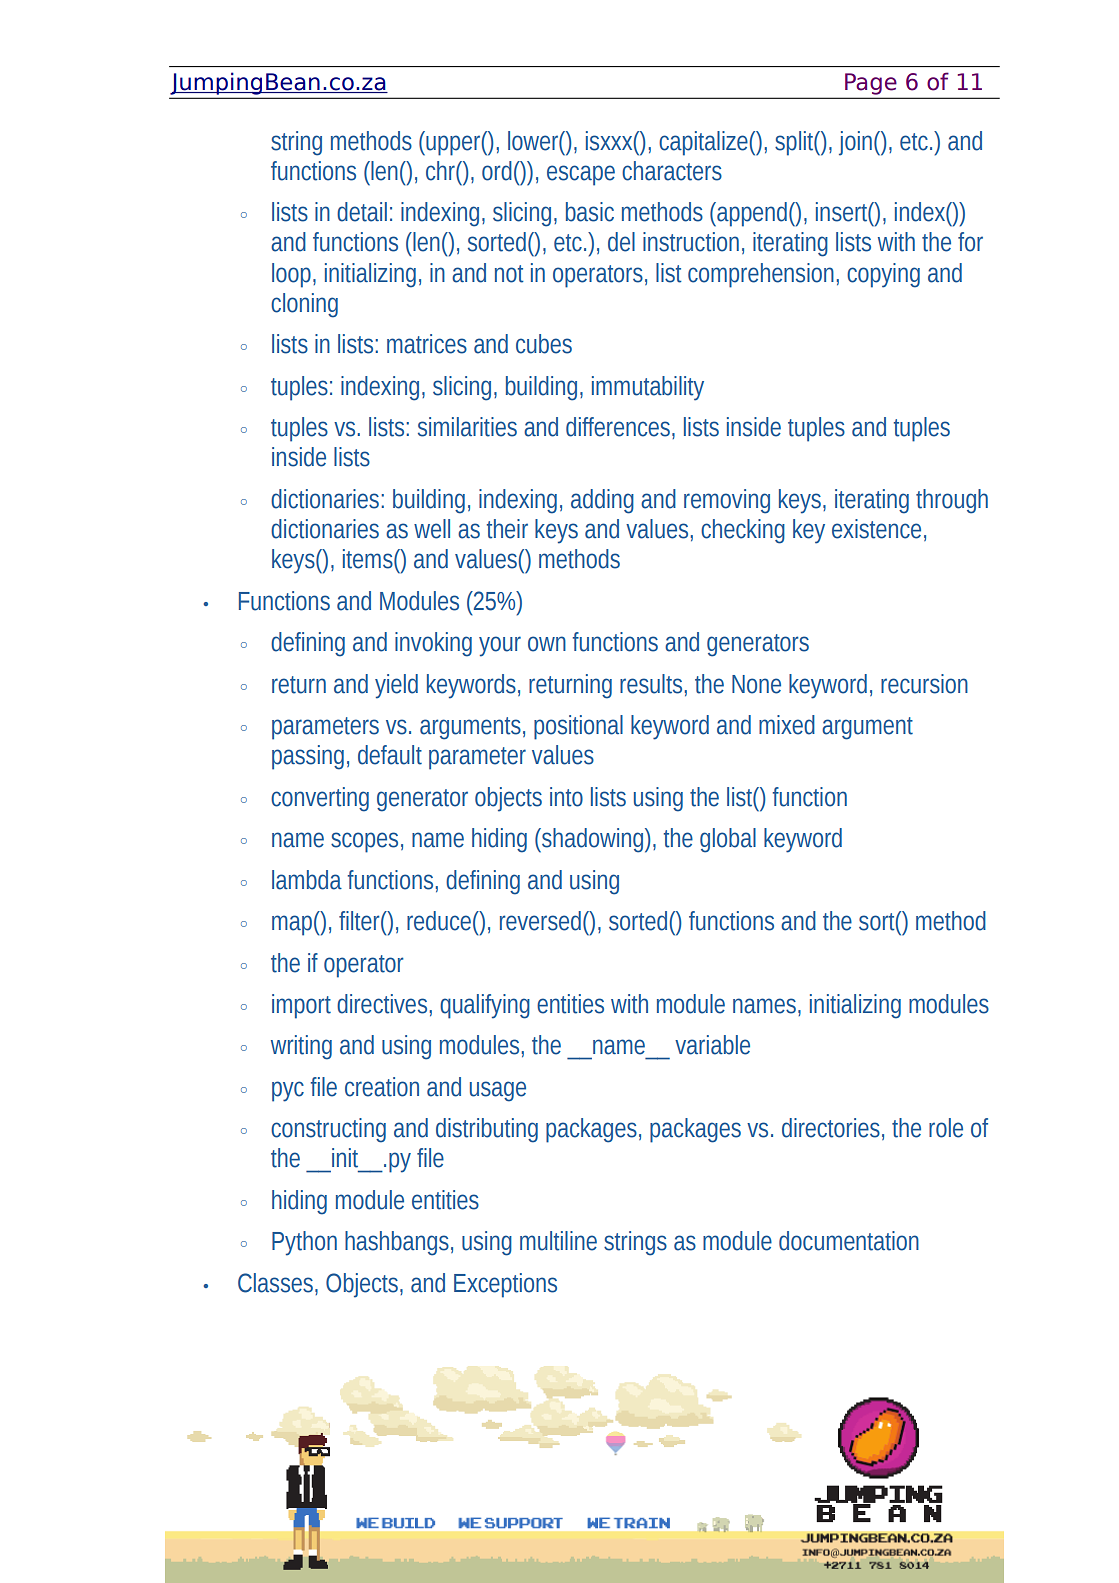  I want to click on join, so click(855, 143).
